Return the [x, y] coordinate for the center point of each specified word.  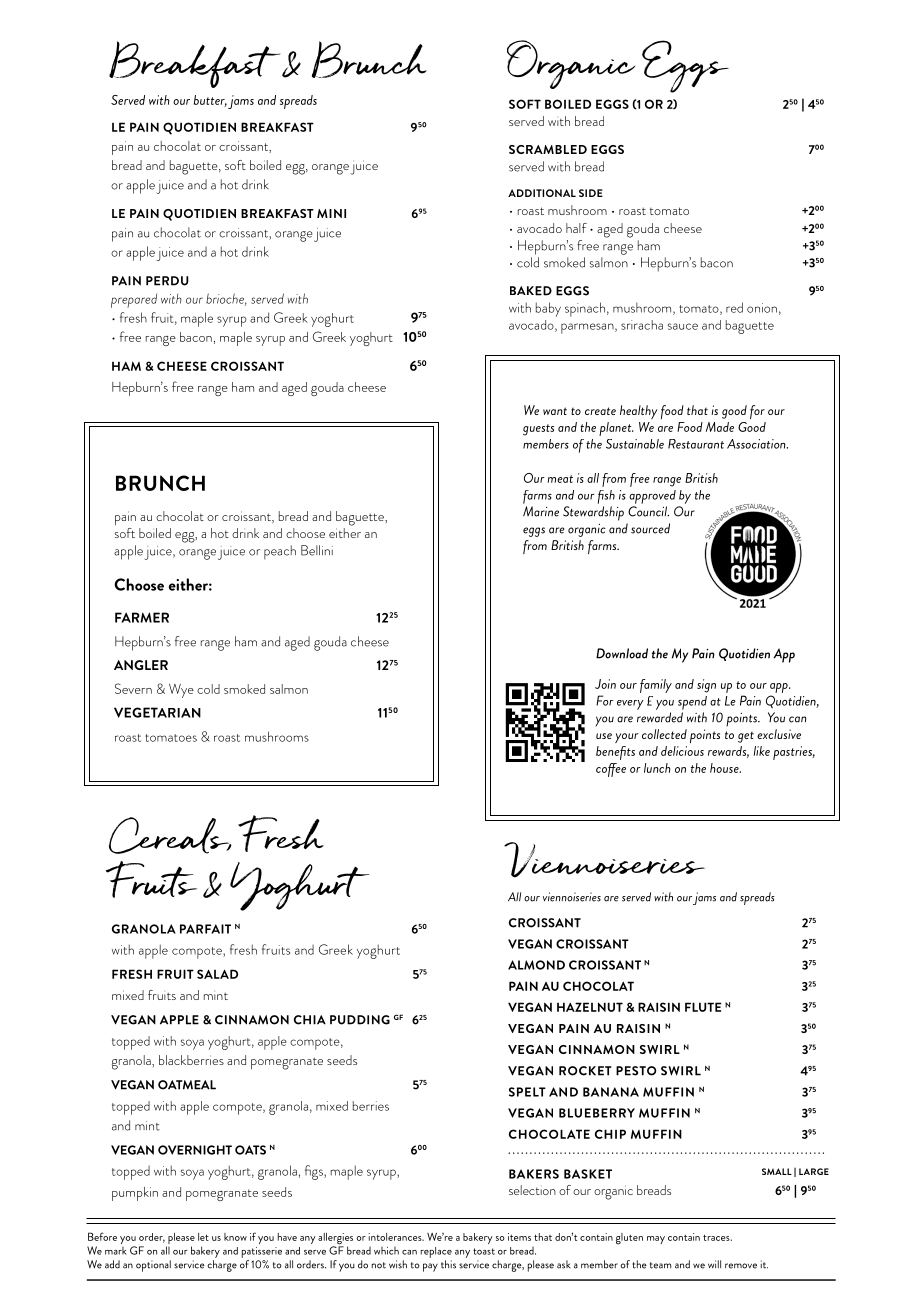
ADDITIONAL [542, 193]
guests [538, 430]
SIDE [591, 193]
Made [720, 427]
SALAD [217, 974]
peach [280, 552]
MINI [331, 213]
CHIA [310, 1020]
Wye [181, 691]
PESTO [636, 1071]
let [203, 1237]
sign [706, 686]
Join [605, 684]
